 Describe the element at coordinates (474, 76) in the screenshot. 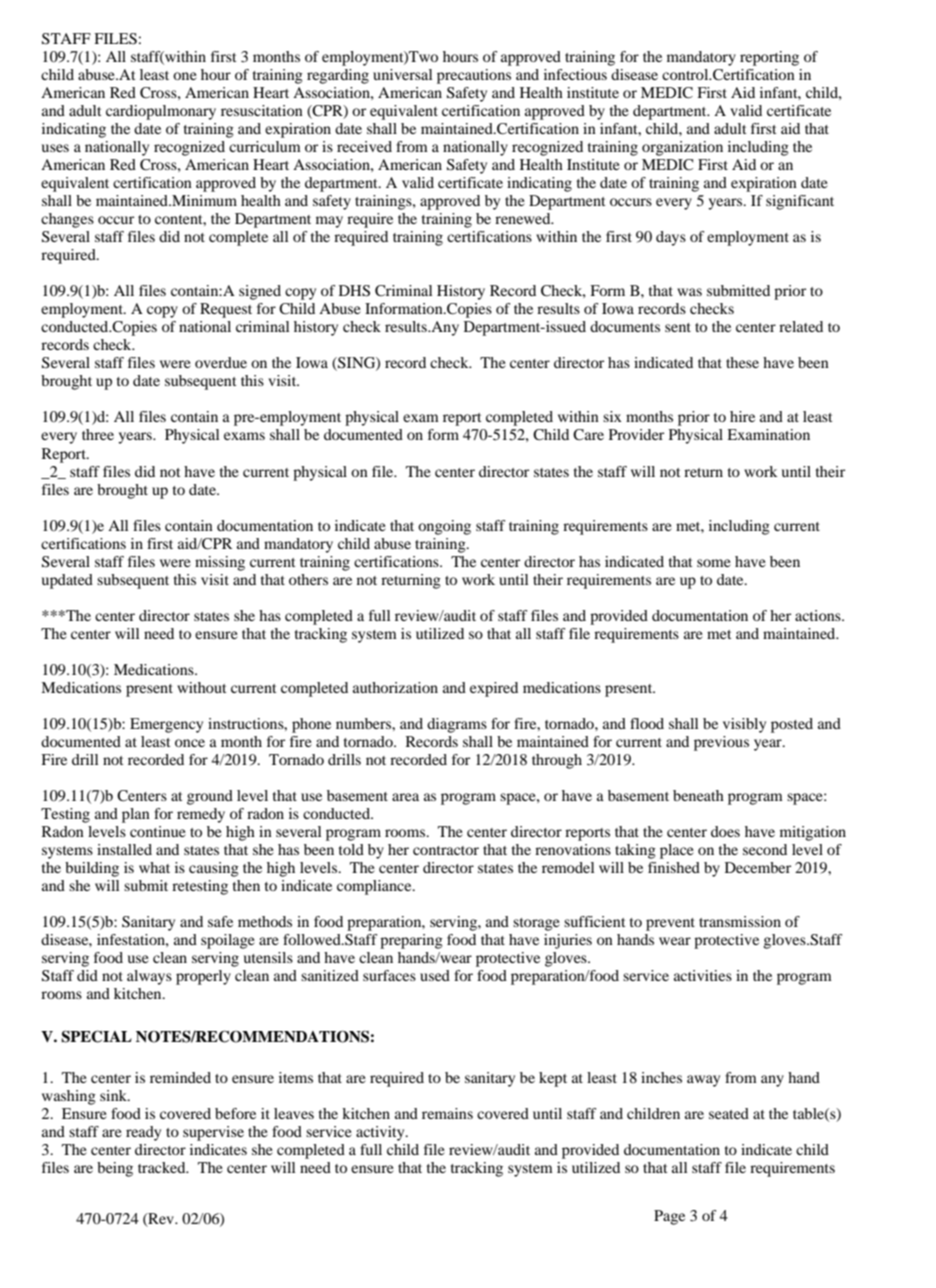

I see `precautions` at that location.
